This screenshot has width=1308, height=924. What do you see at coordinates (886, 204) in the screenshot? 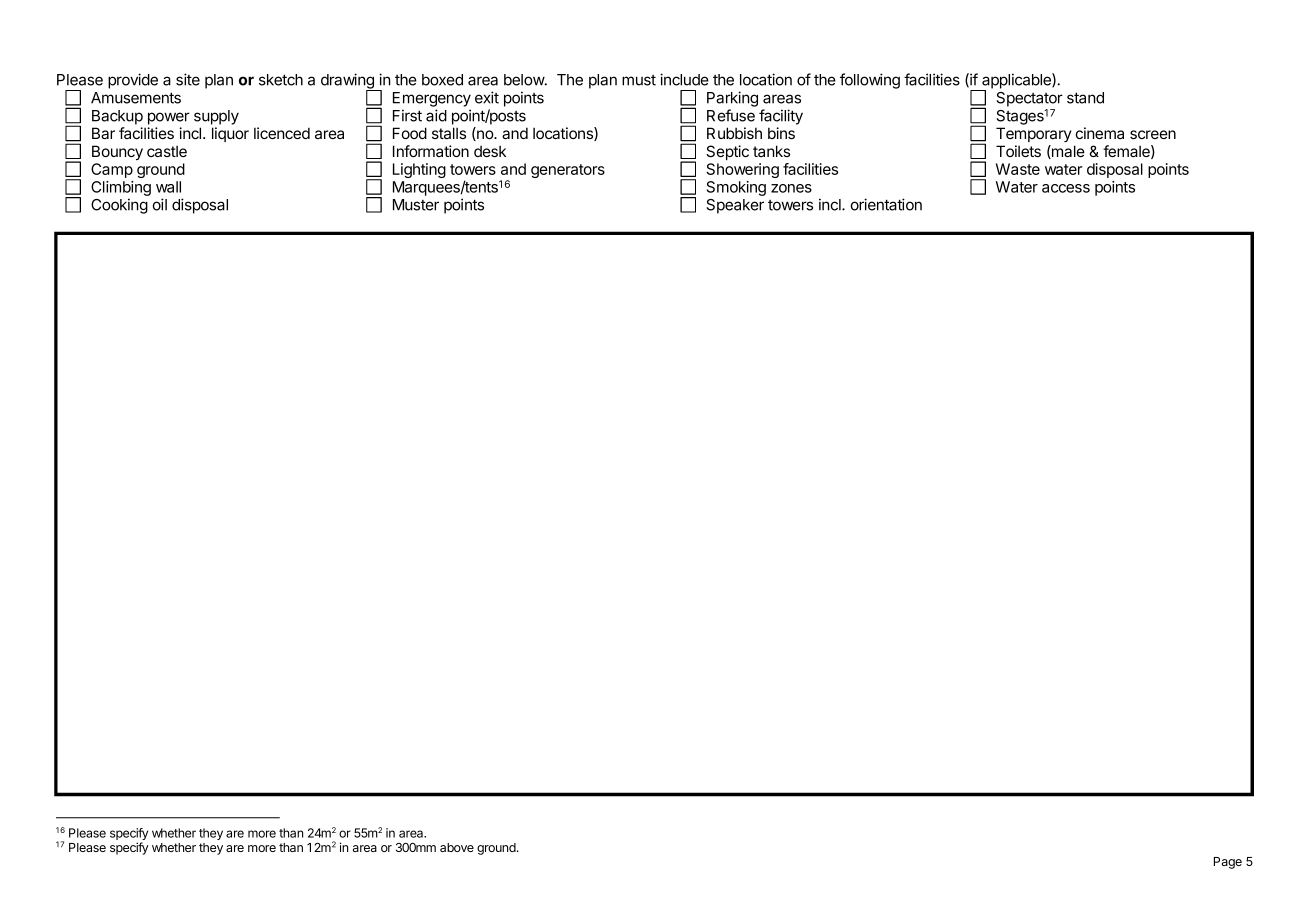
I see `orientation` at bounding box center [886, 204].
